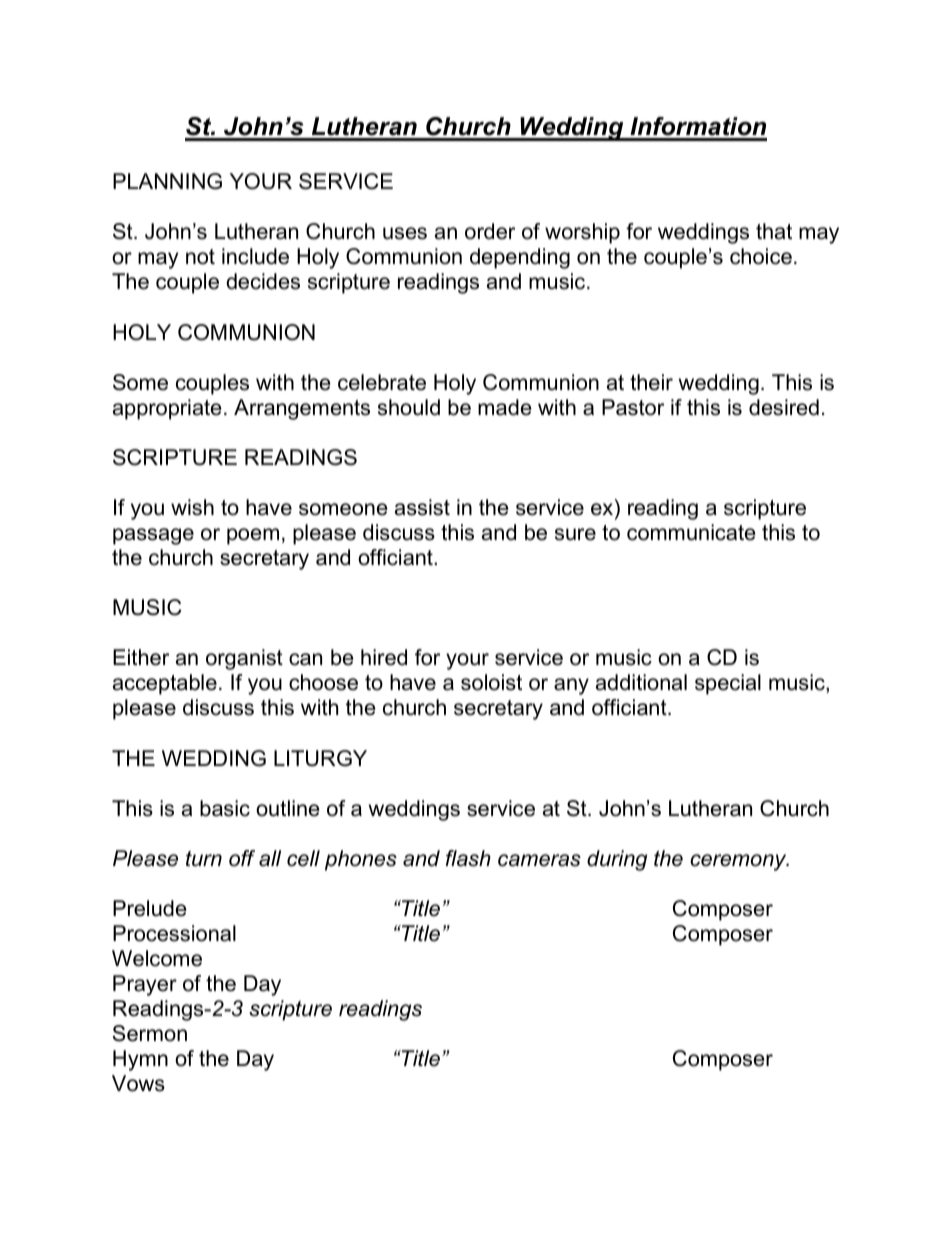 This screenshot has height=1233, width=952. I want to click on turn, so click(204, 859).
